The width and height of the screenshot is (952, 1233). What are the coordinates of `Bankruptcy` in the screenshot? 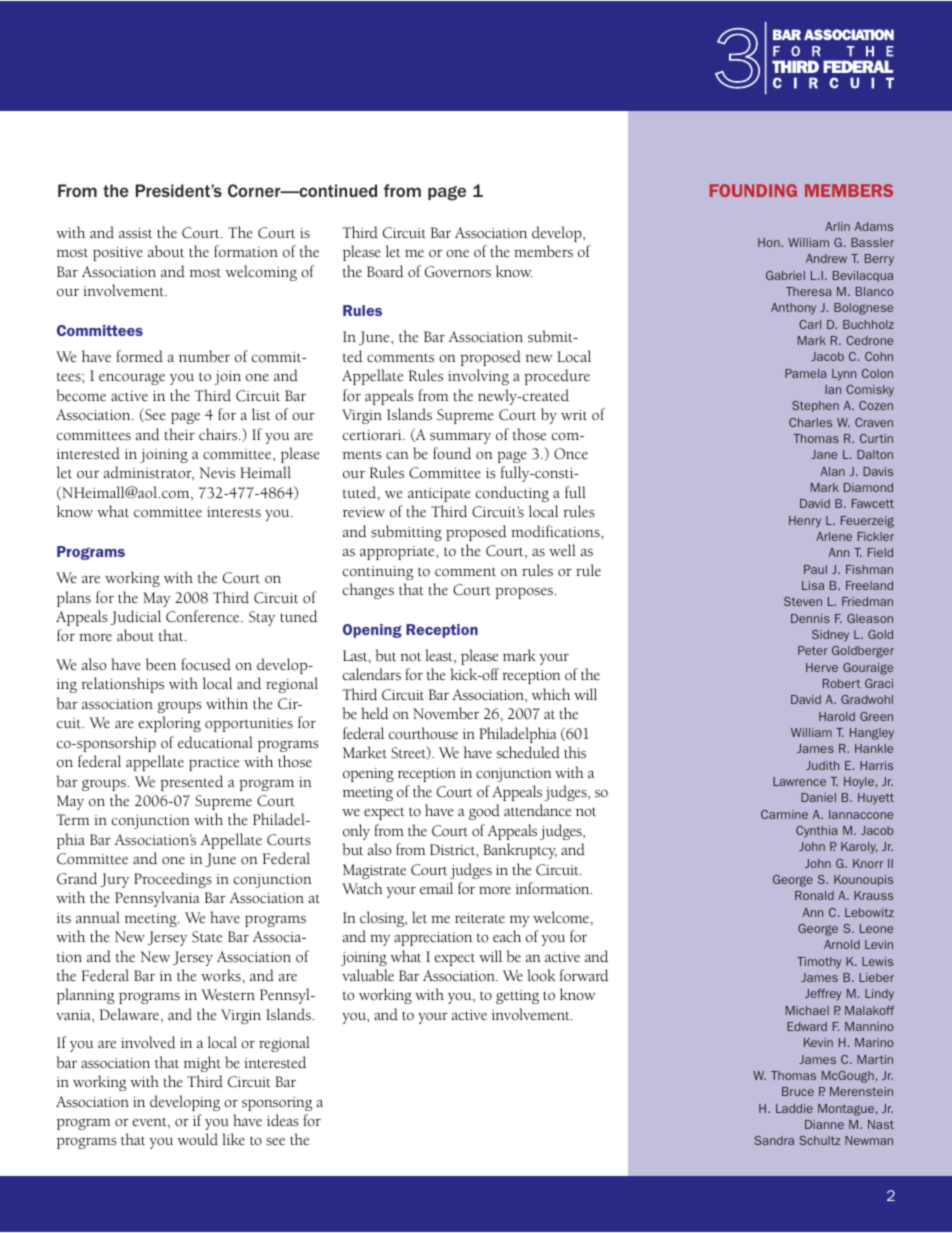 It's located at (520, 851).
